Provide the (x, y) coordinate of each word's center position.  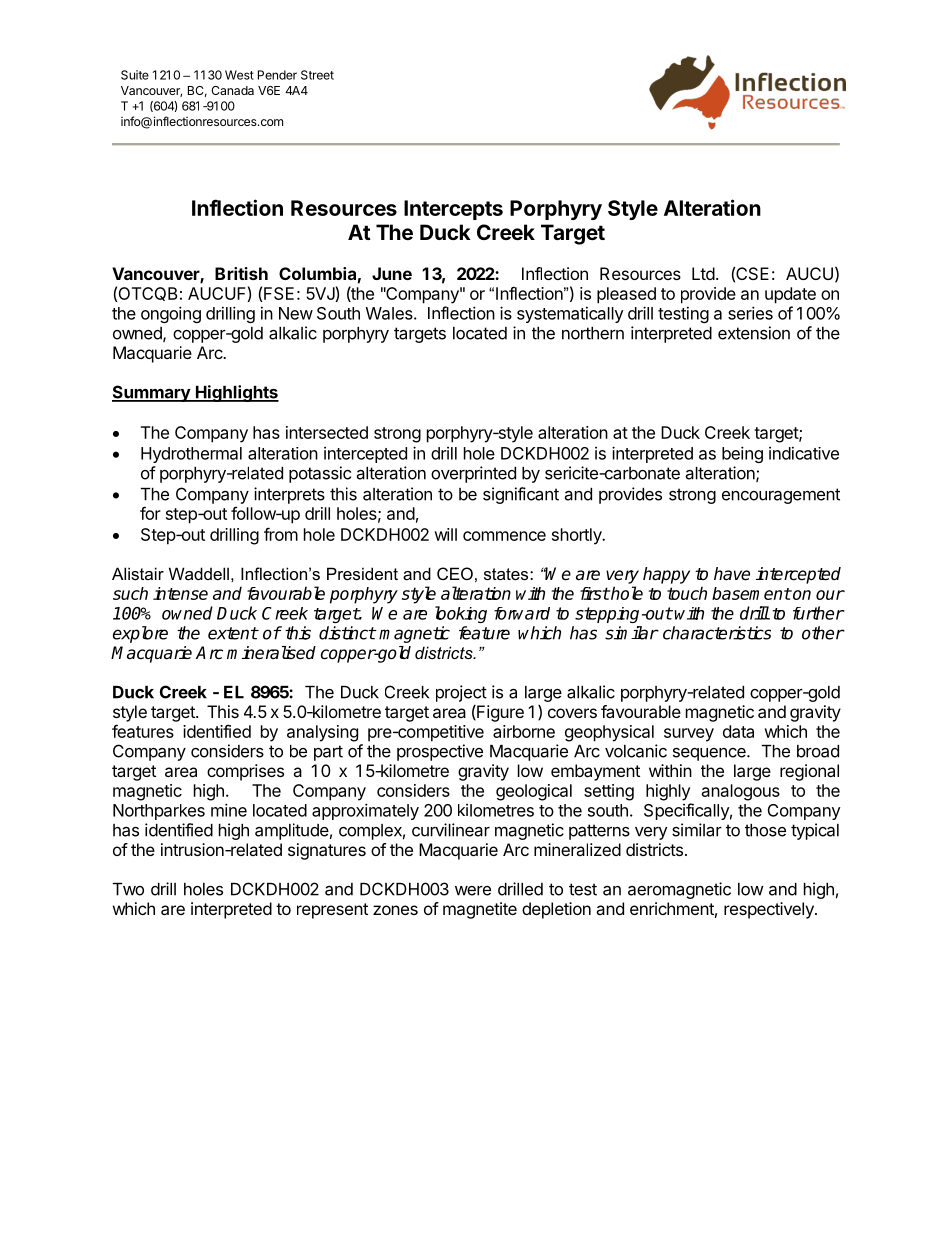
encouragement (781, 496)
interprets (289, 495)
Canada (232, 90)
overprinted (473, 474)
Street (317, 75)
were (473, 891)
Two (128, 889)
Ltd (703, 273)
